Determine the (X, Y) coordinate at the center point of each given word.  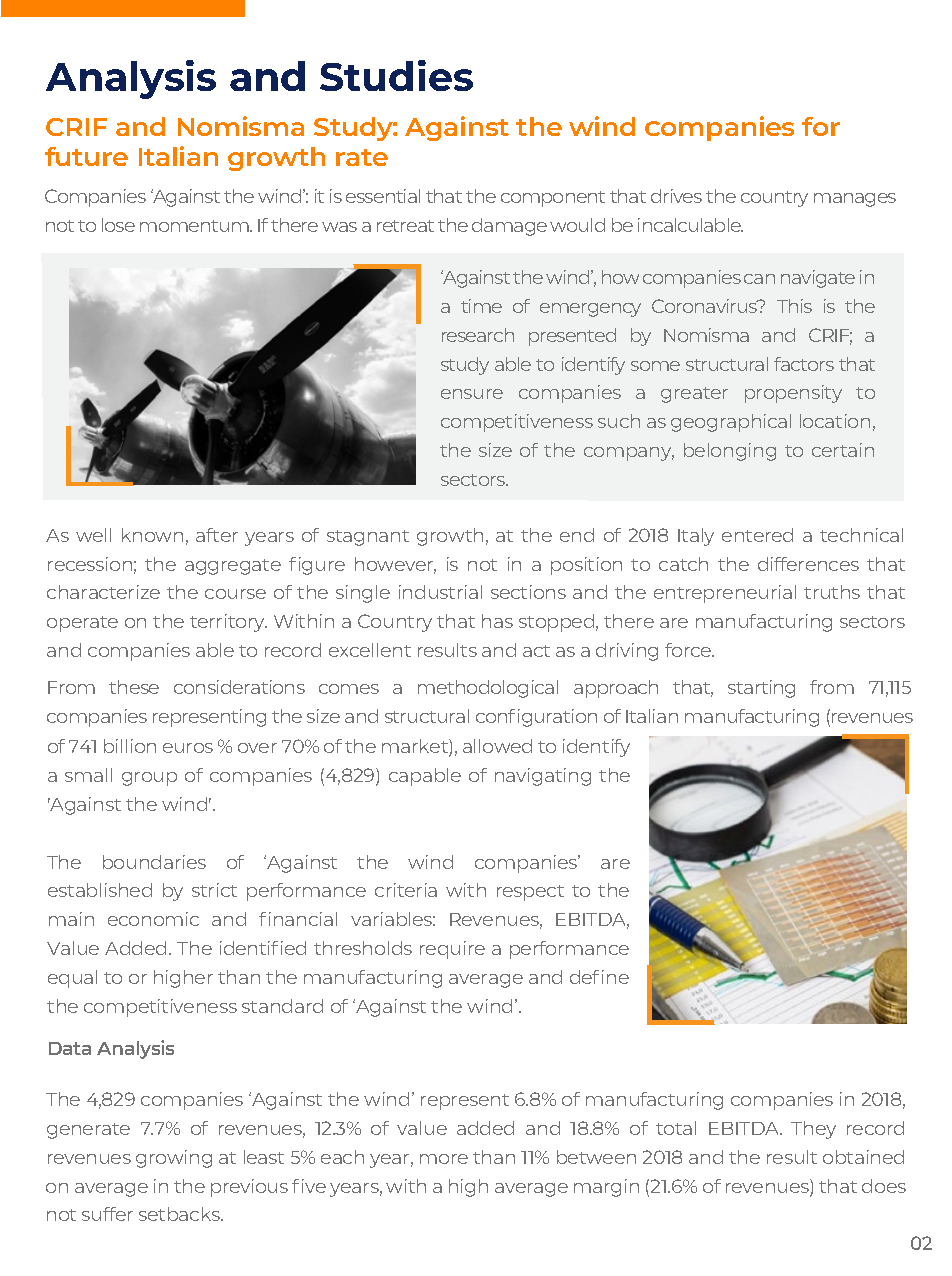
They (813, 1130)
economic (153, 919)
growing (174, 1159)
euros (188, 748)
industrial (440, 592)
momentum (195, 226)
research (478, 335)
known (152, 535)
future (86, 156)
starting (761, 689)
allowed (497, 746)
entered (757, 535)
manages (855, 200)
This (794, 306)
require (452, 950)
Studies (396, 75)
